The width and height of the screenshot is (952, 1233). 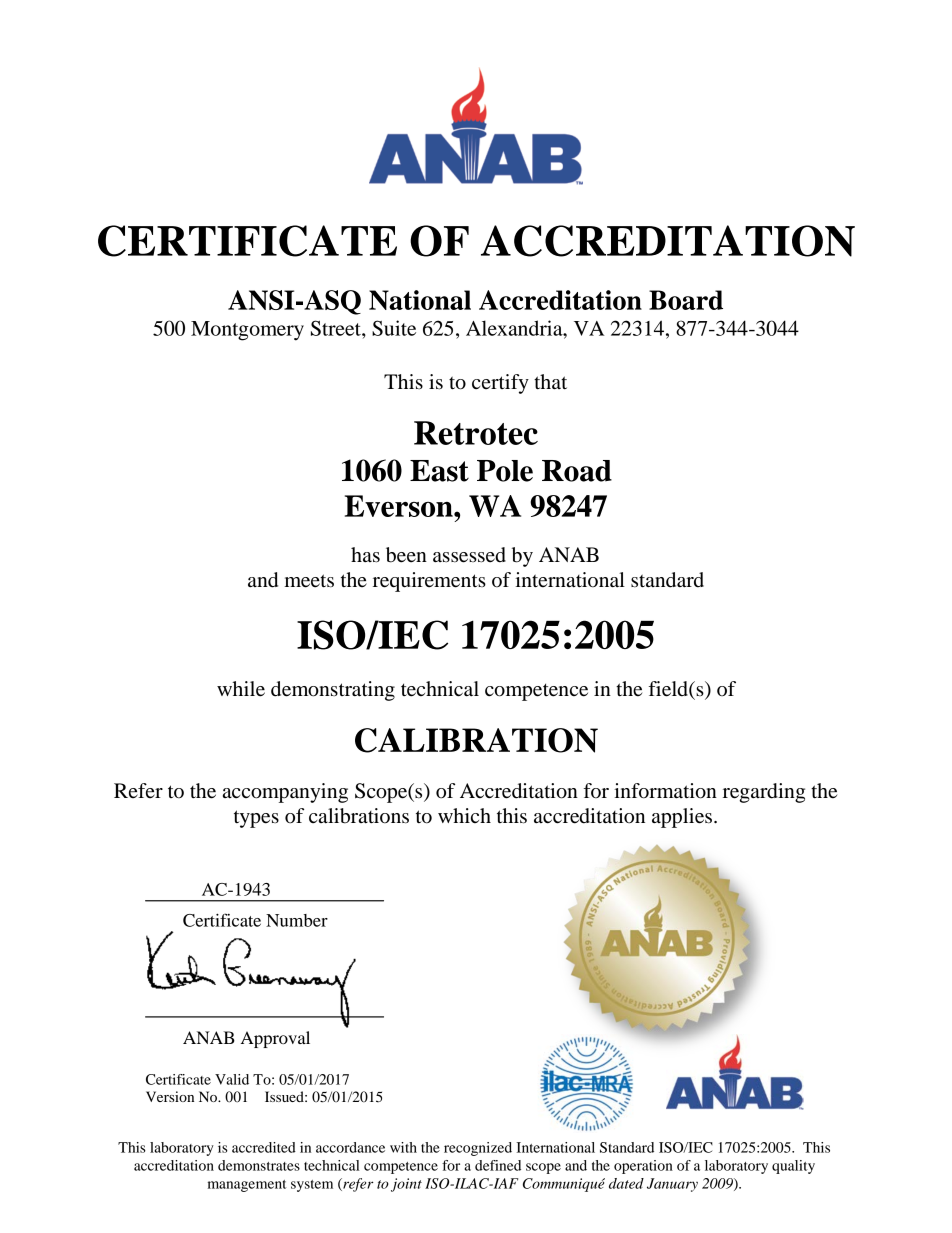 I want to click on Montgomery, so click(x=247, y=331).
